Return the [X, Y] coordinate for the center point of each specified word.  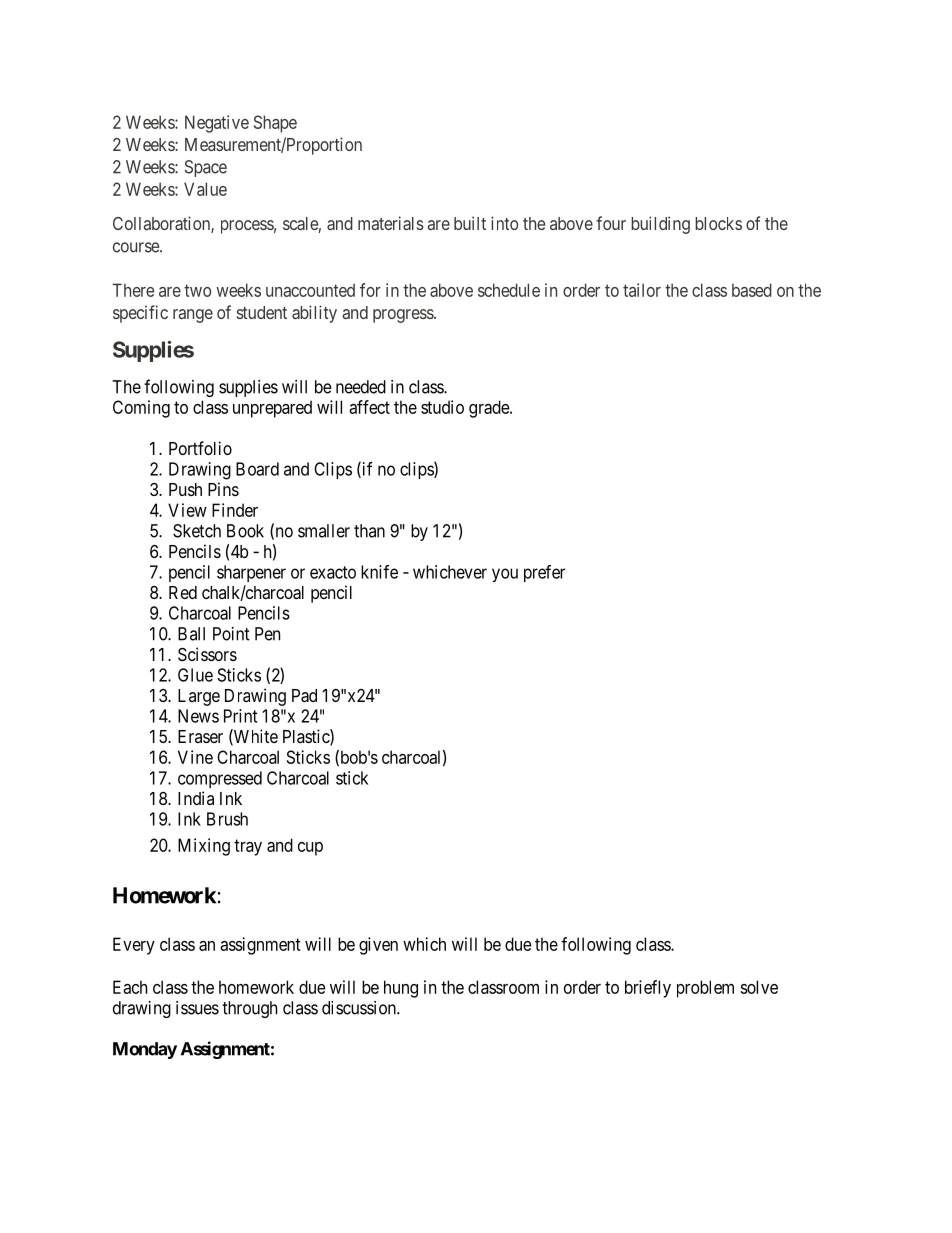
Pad [304, 696]
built [470, 223]
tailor [642, 290]
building [660, 225]
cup [310, 849]
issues [197, 1008]
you [505, 575]
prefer [544, 573]
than [369, 531]
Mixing [204, 847]
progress [404, 316]
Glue [195, 675]
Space [206, 168]
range [193, 316]
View [187, 510]
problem [705, 989]
